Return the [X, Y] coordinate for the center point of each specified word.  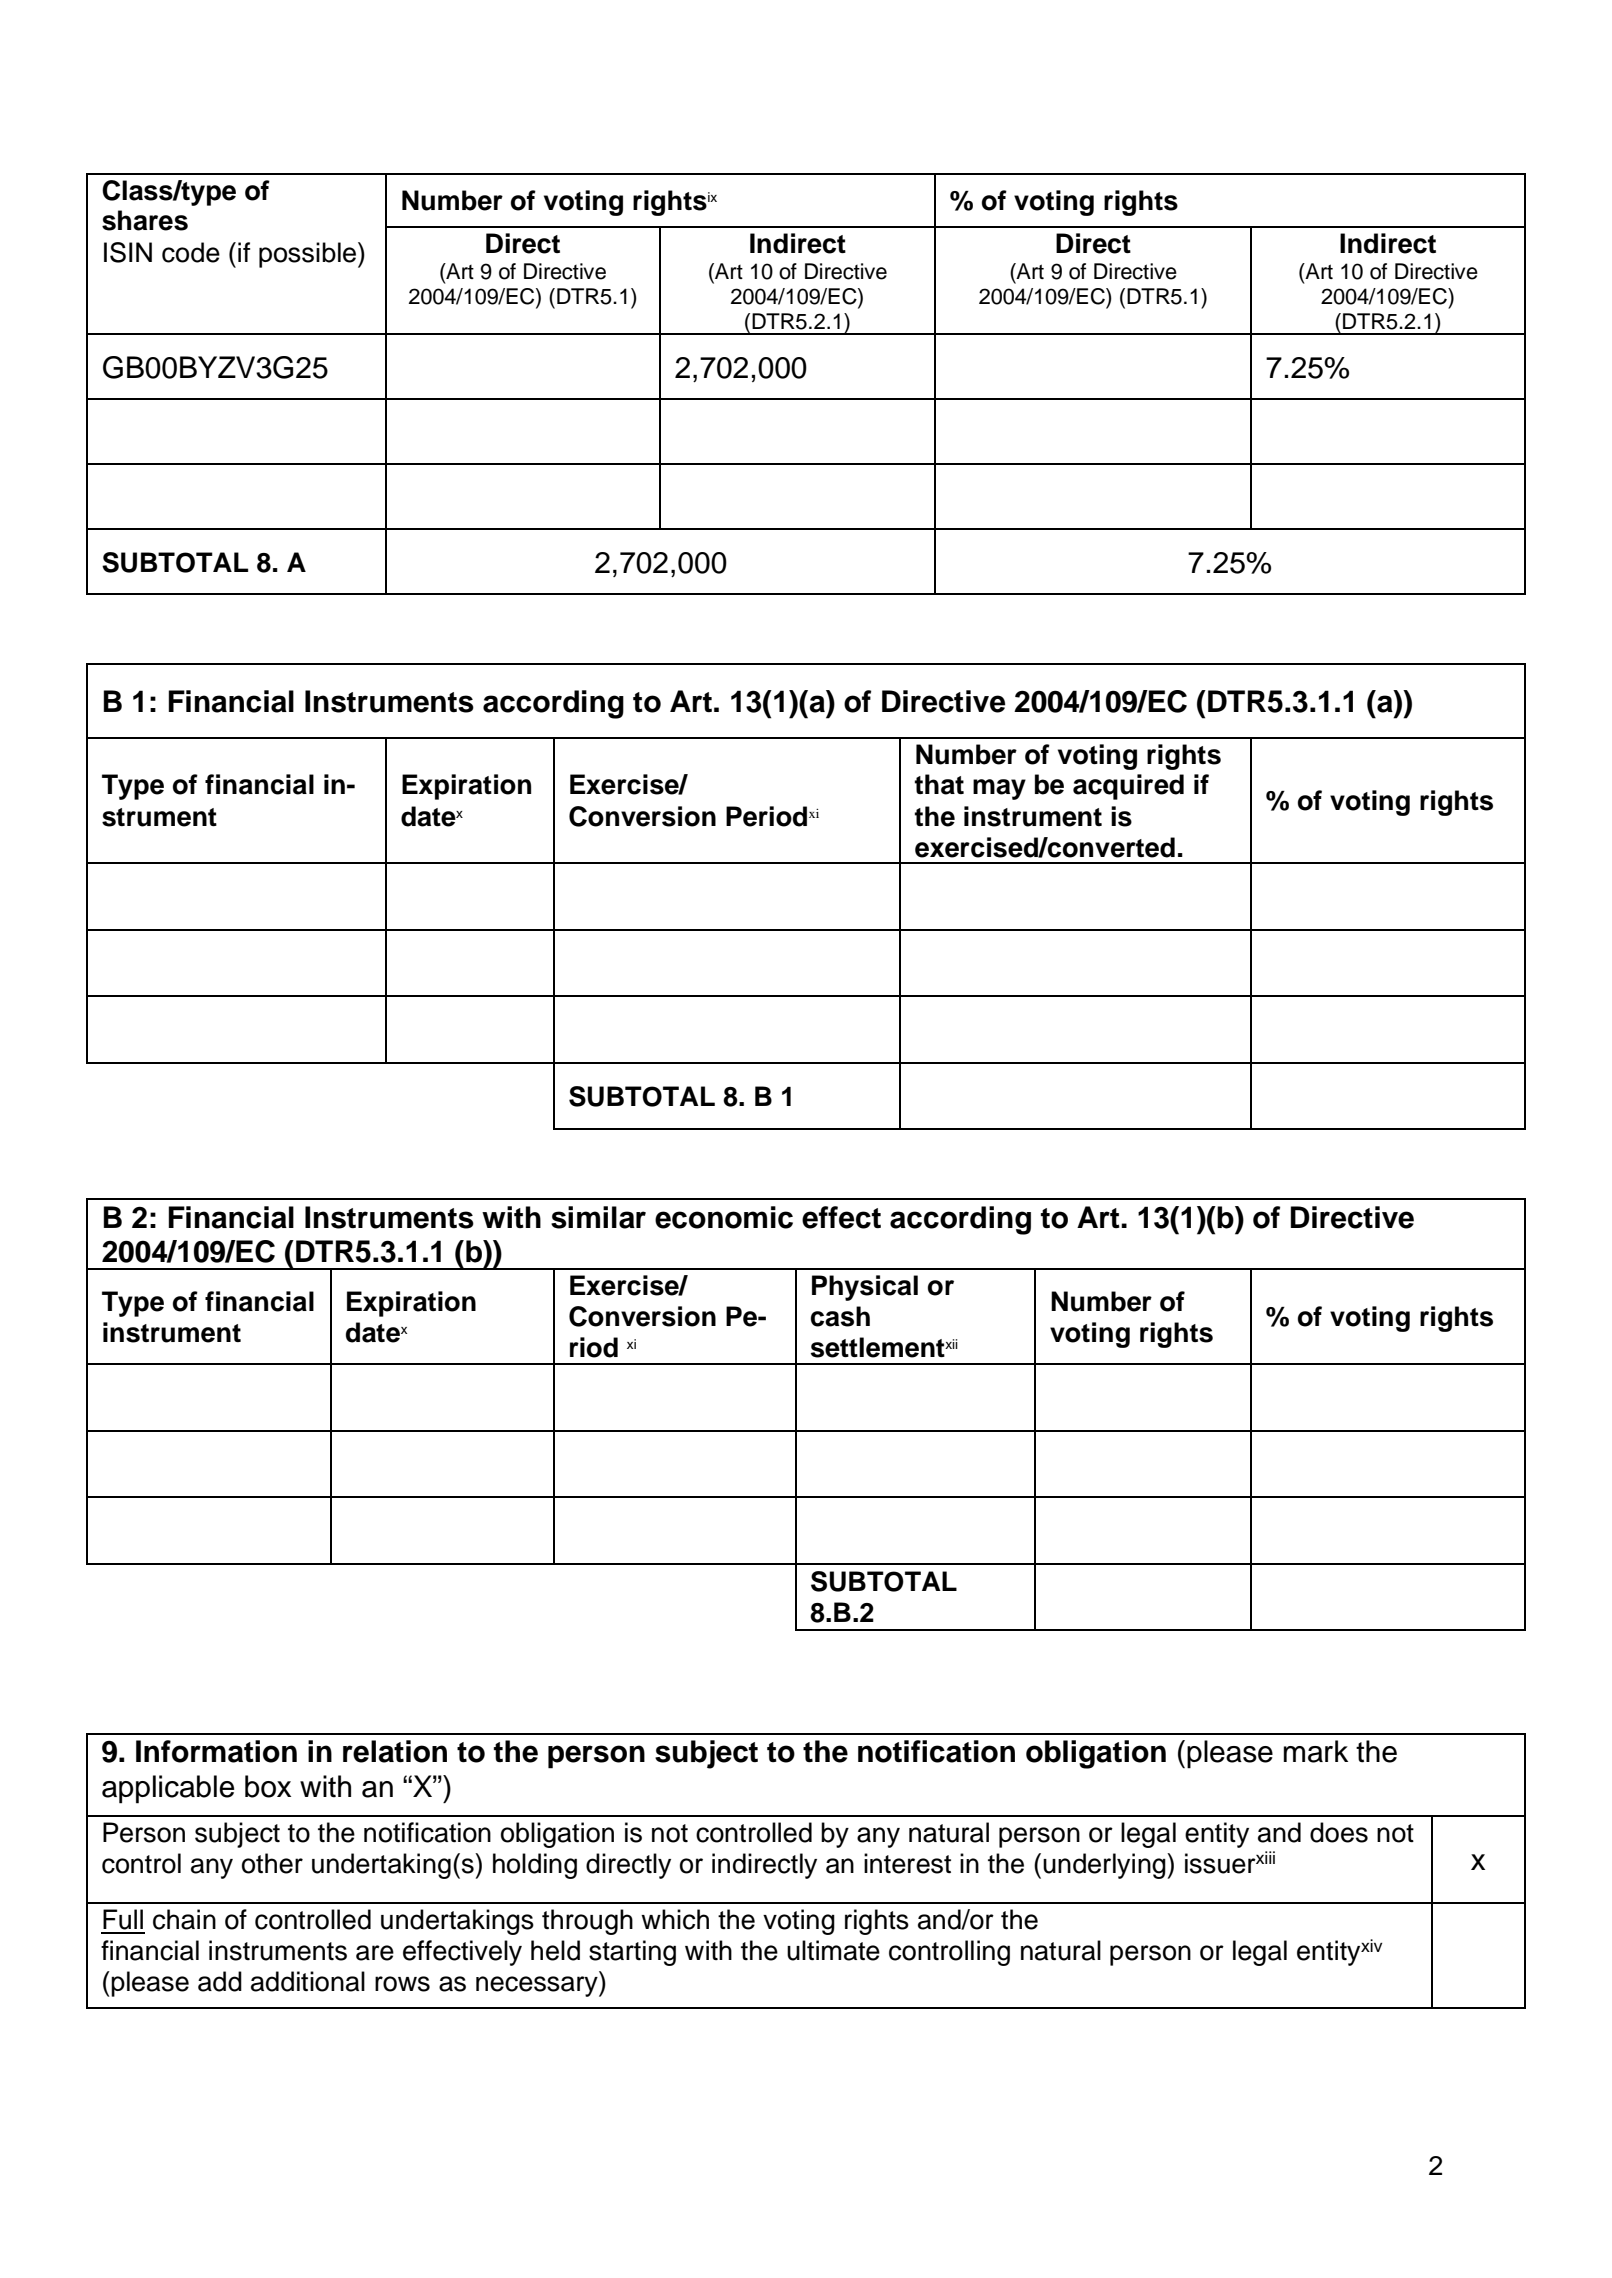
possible [309, 255]
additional [308, 1981]
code [191, 252]
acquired [1128, 787]
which [675, 1919]
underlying [1105, 1866]
